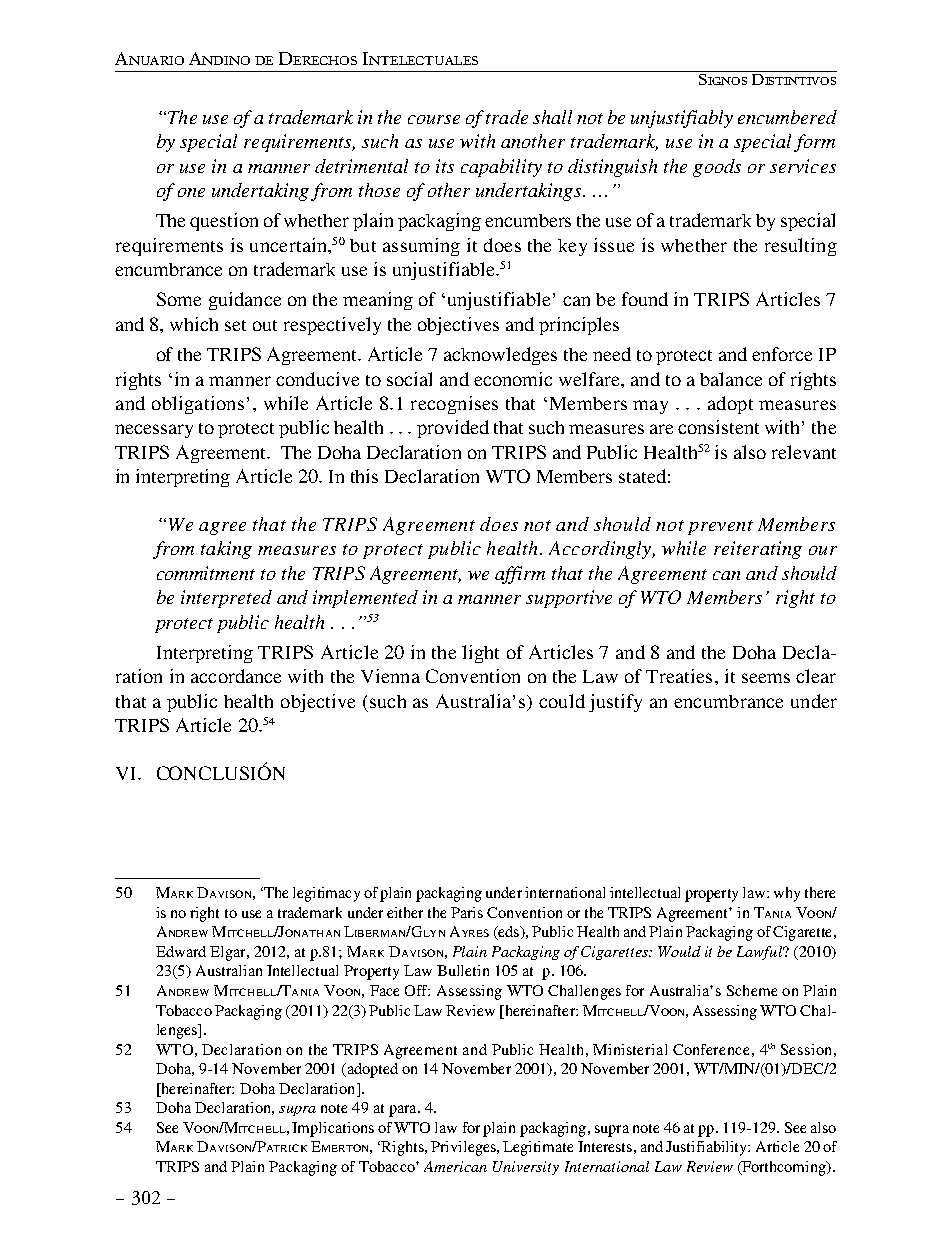 The image size is (952, 1247). Describe the element at coordinates (333, 1129) in the page. I see `Implications` at that location.
